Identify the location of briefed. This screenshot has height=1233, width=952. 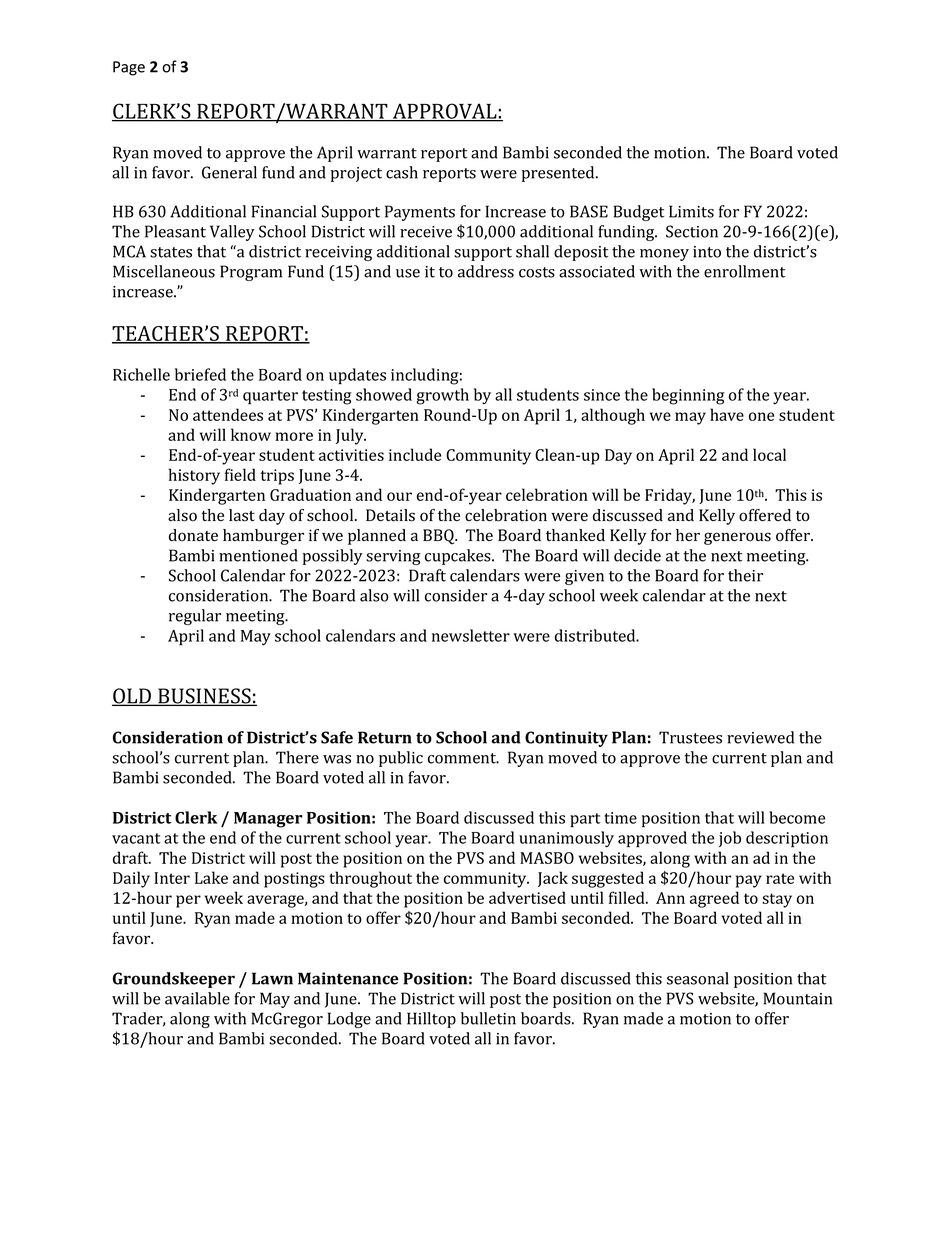
(200, 374).
